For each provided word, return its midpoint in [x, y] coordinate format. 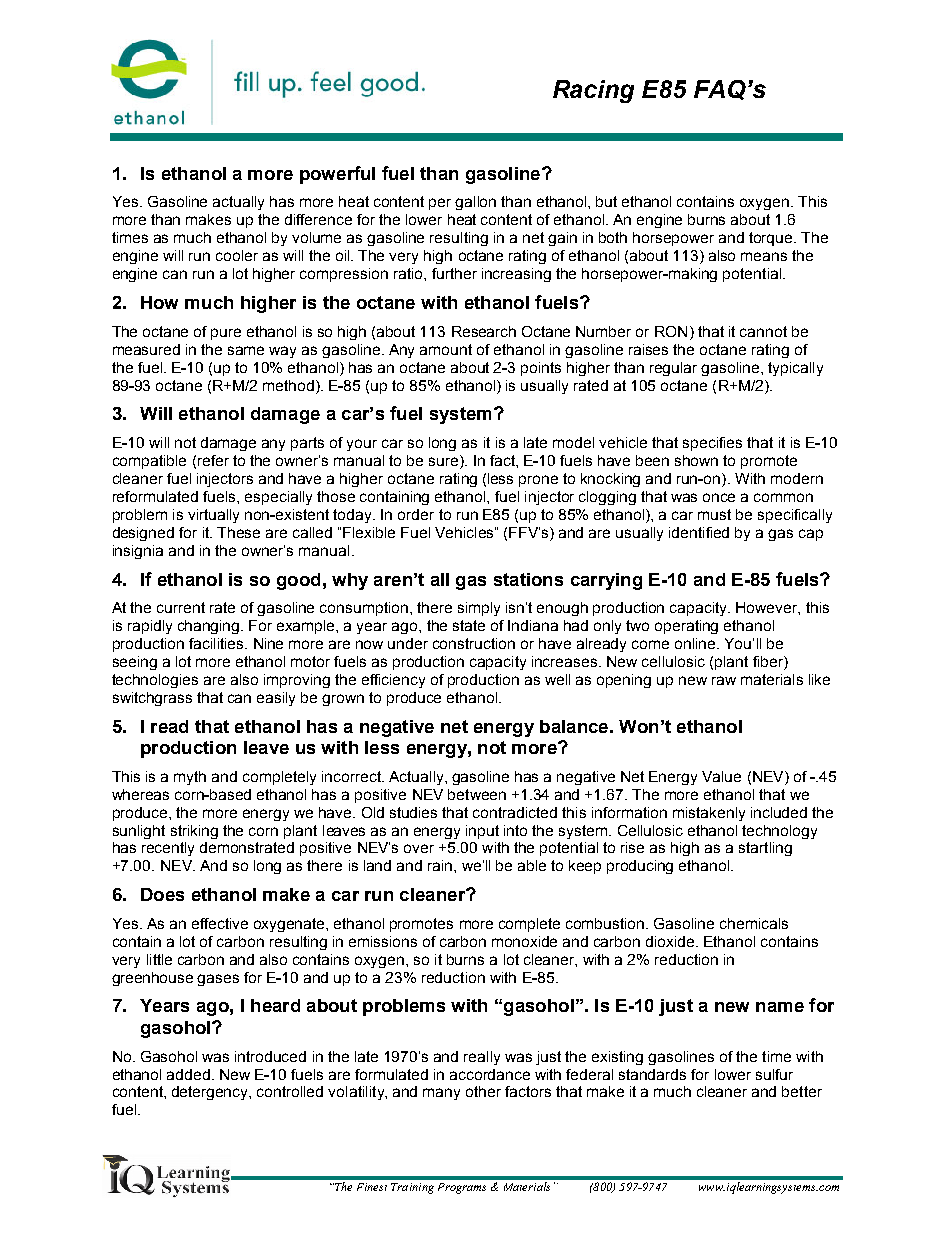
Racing [593, 91]
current [181, 607]
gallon [475, 203]
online [696, 643]
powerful [337, 175]
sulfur [774, 1074]
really [482, 1058]
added [188, 1074]
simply [479, 609]
